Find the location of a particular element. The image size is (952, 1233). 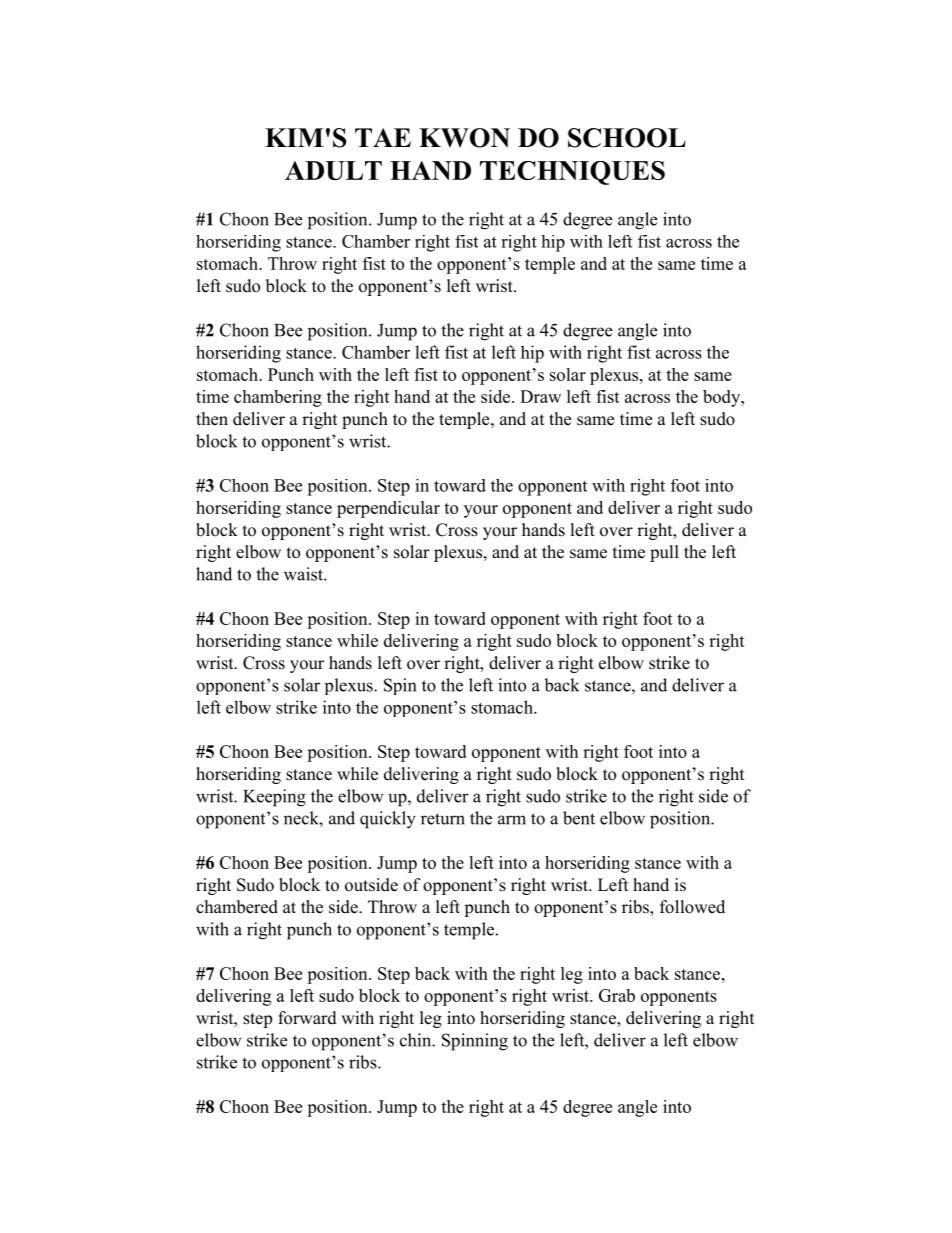

bent is located at coordinates (579, 818).
